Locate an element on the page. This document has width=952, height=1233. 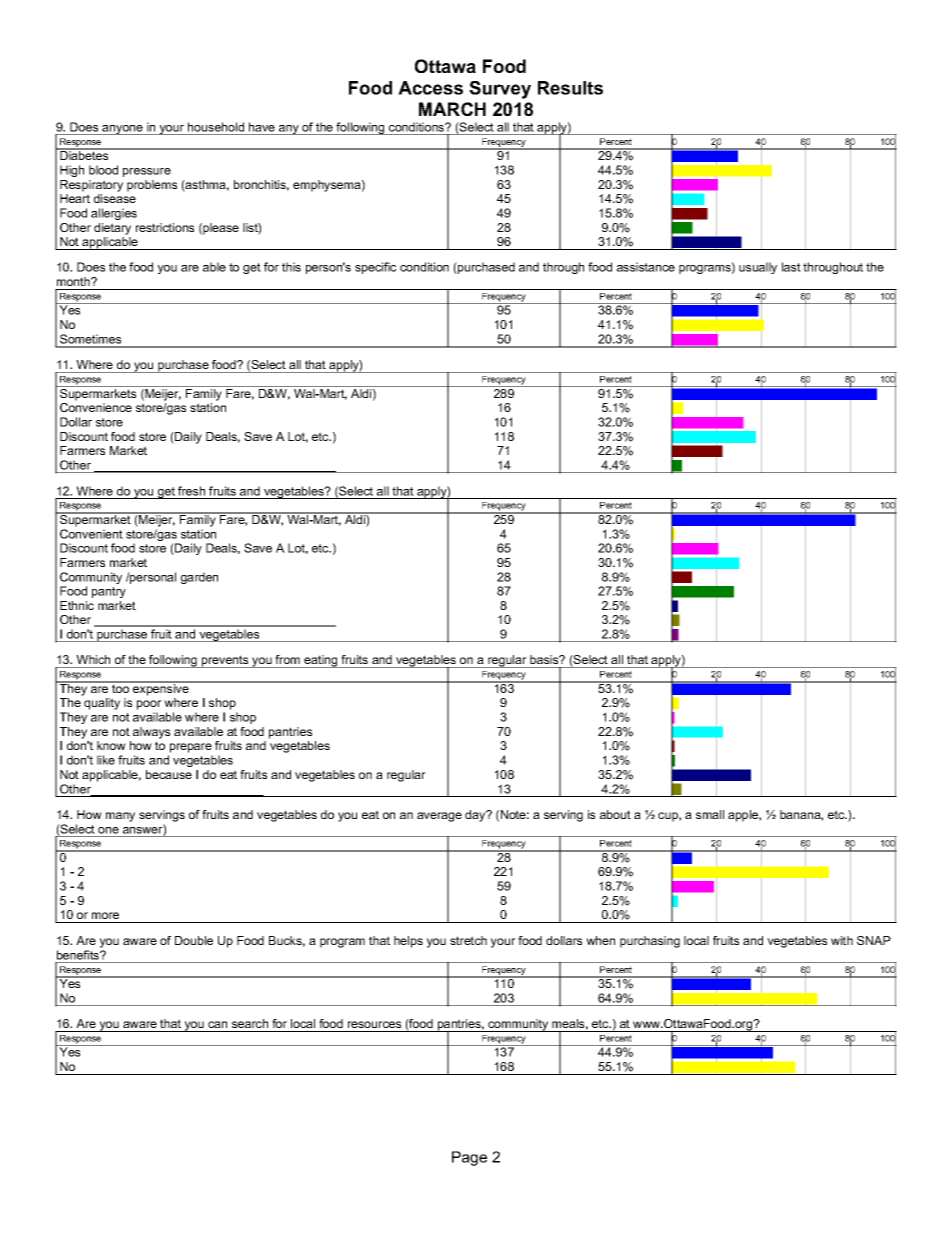
small is located at coordinates (710, 814).
